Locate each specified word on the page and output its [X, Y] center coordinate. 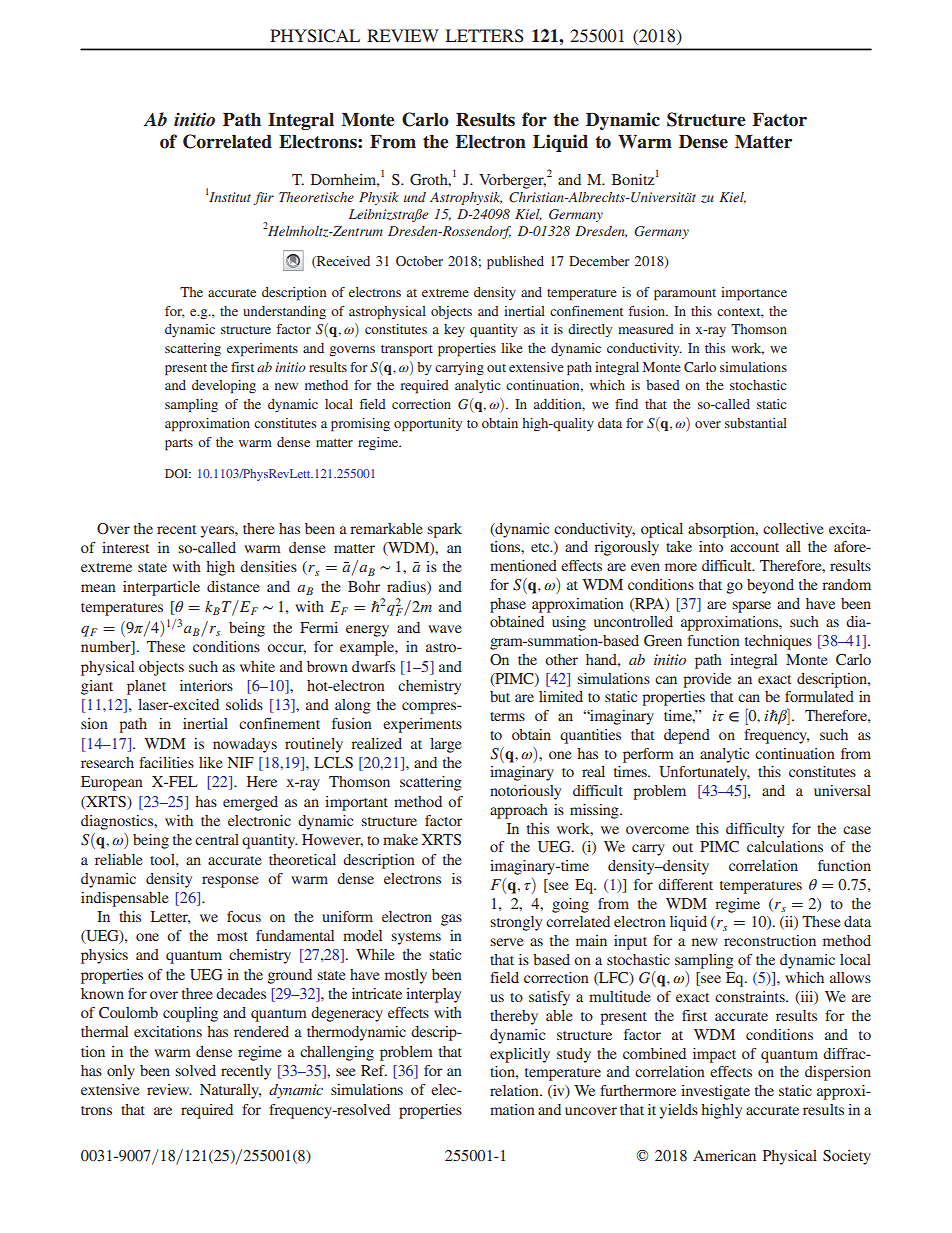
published [515, 263]
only [121, 1072]
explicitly [520, 1055]
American [724, 1155]
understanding [284, 312]
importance [754, 294]
